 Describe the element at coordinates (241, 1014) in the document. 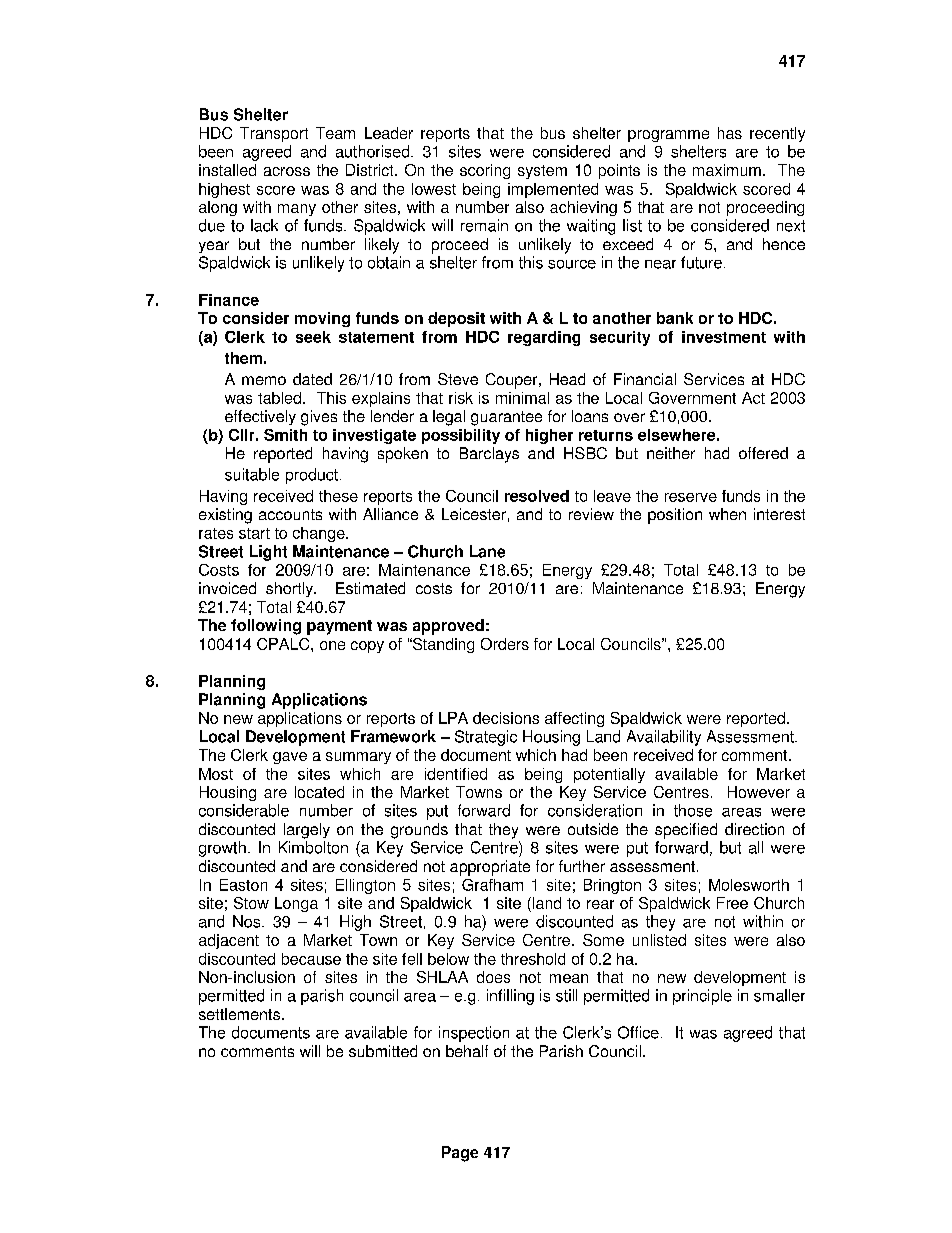

I see `settlements` at that location.
